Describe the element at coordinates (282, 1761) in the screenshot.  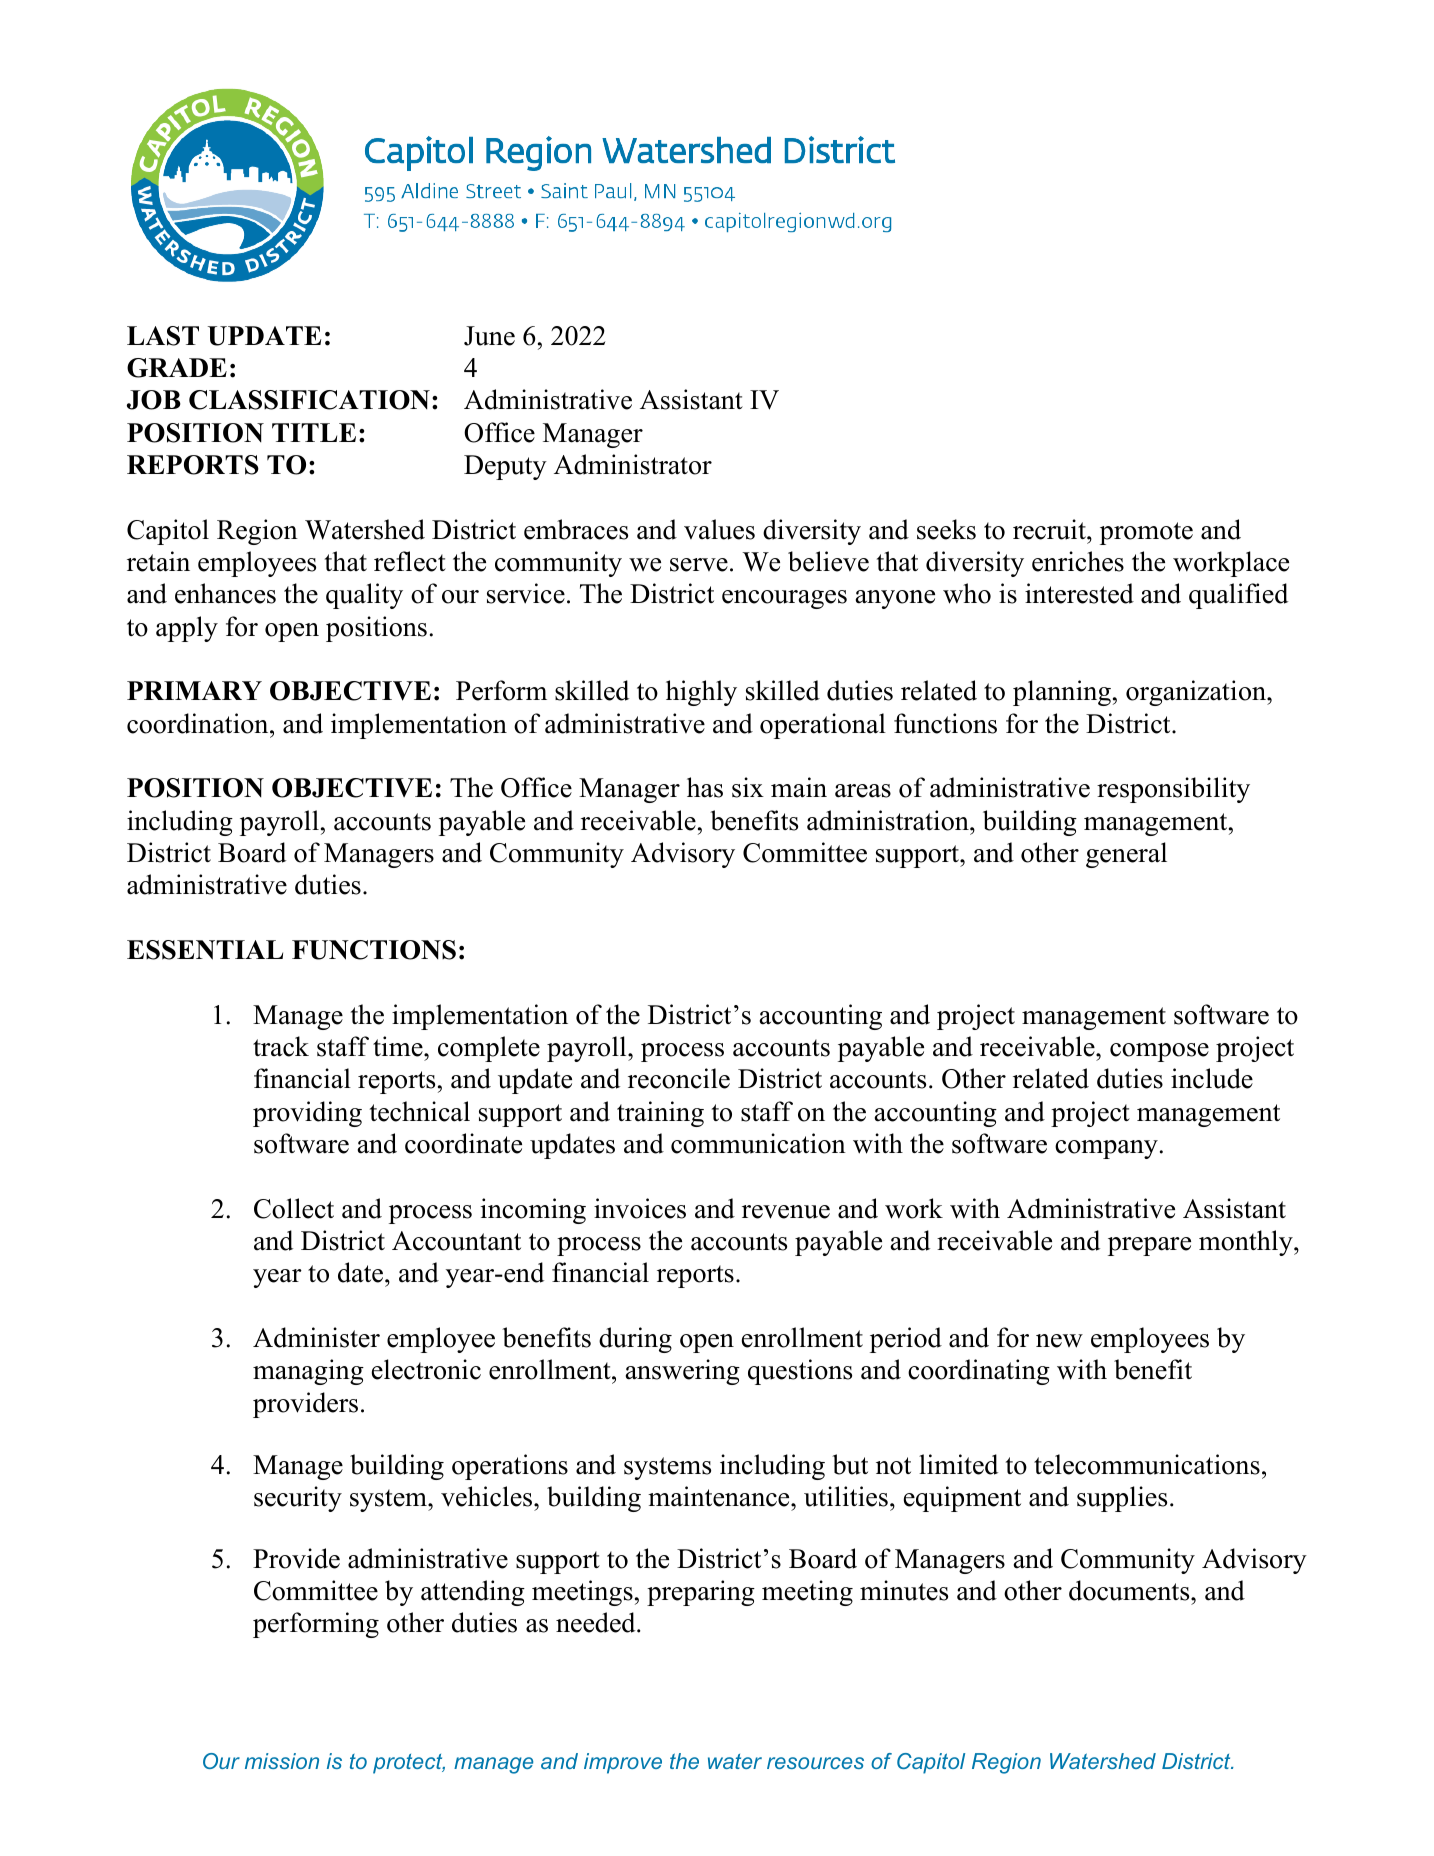
I see `mission` at that location.
